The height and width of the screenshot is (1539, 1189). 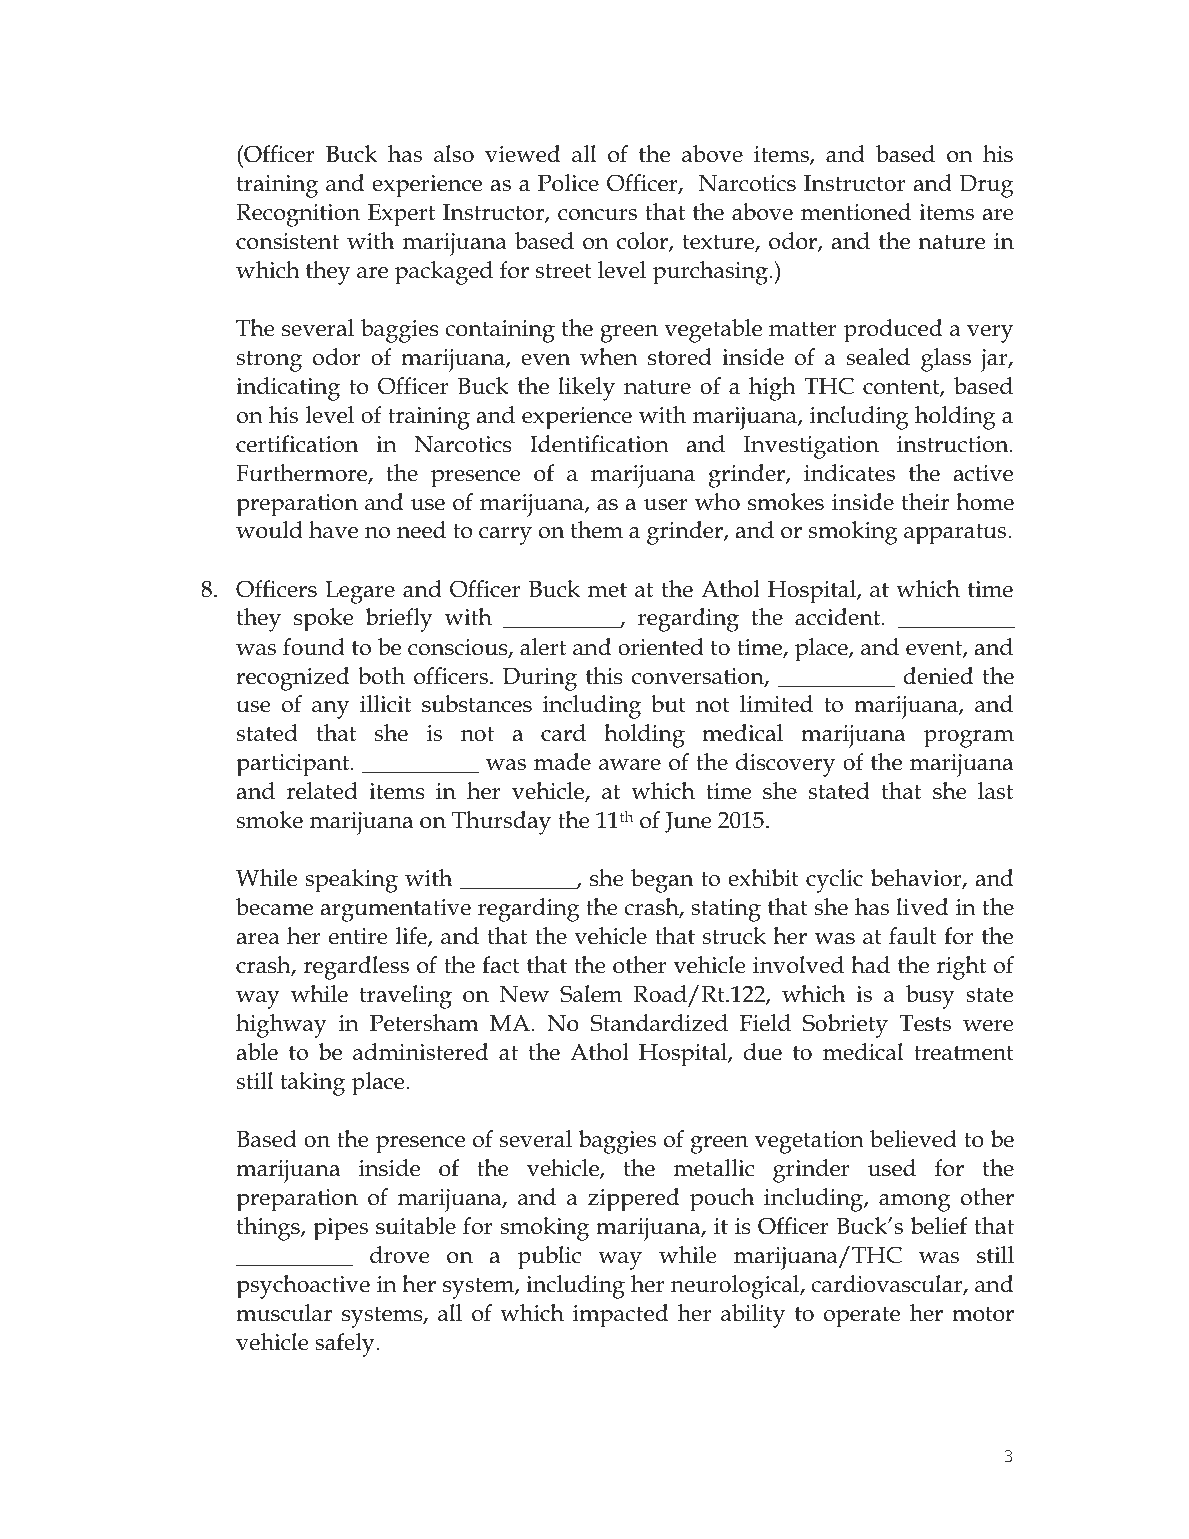 What do you see at coordinates (406, 997) in the screenshot?
I see `traveling` at bounding box center [406, 997].
